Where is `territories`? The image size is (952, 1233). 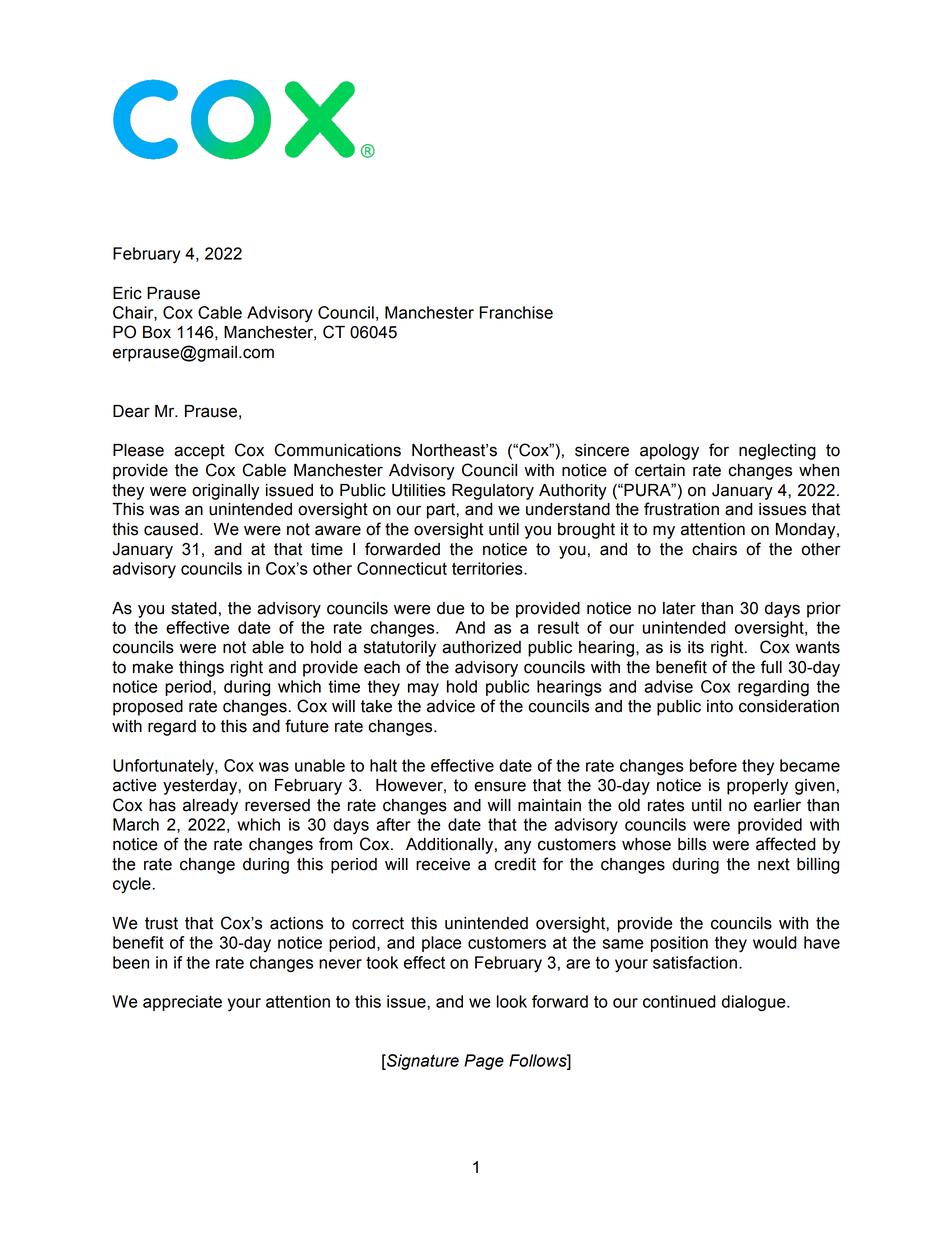
territories is located at coordinates (488, 568).
